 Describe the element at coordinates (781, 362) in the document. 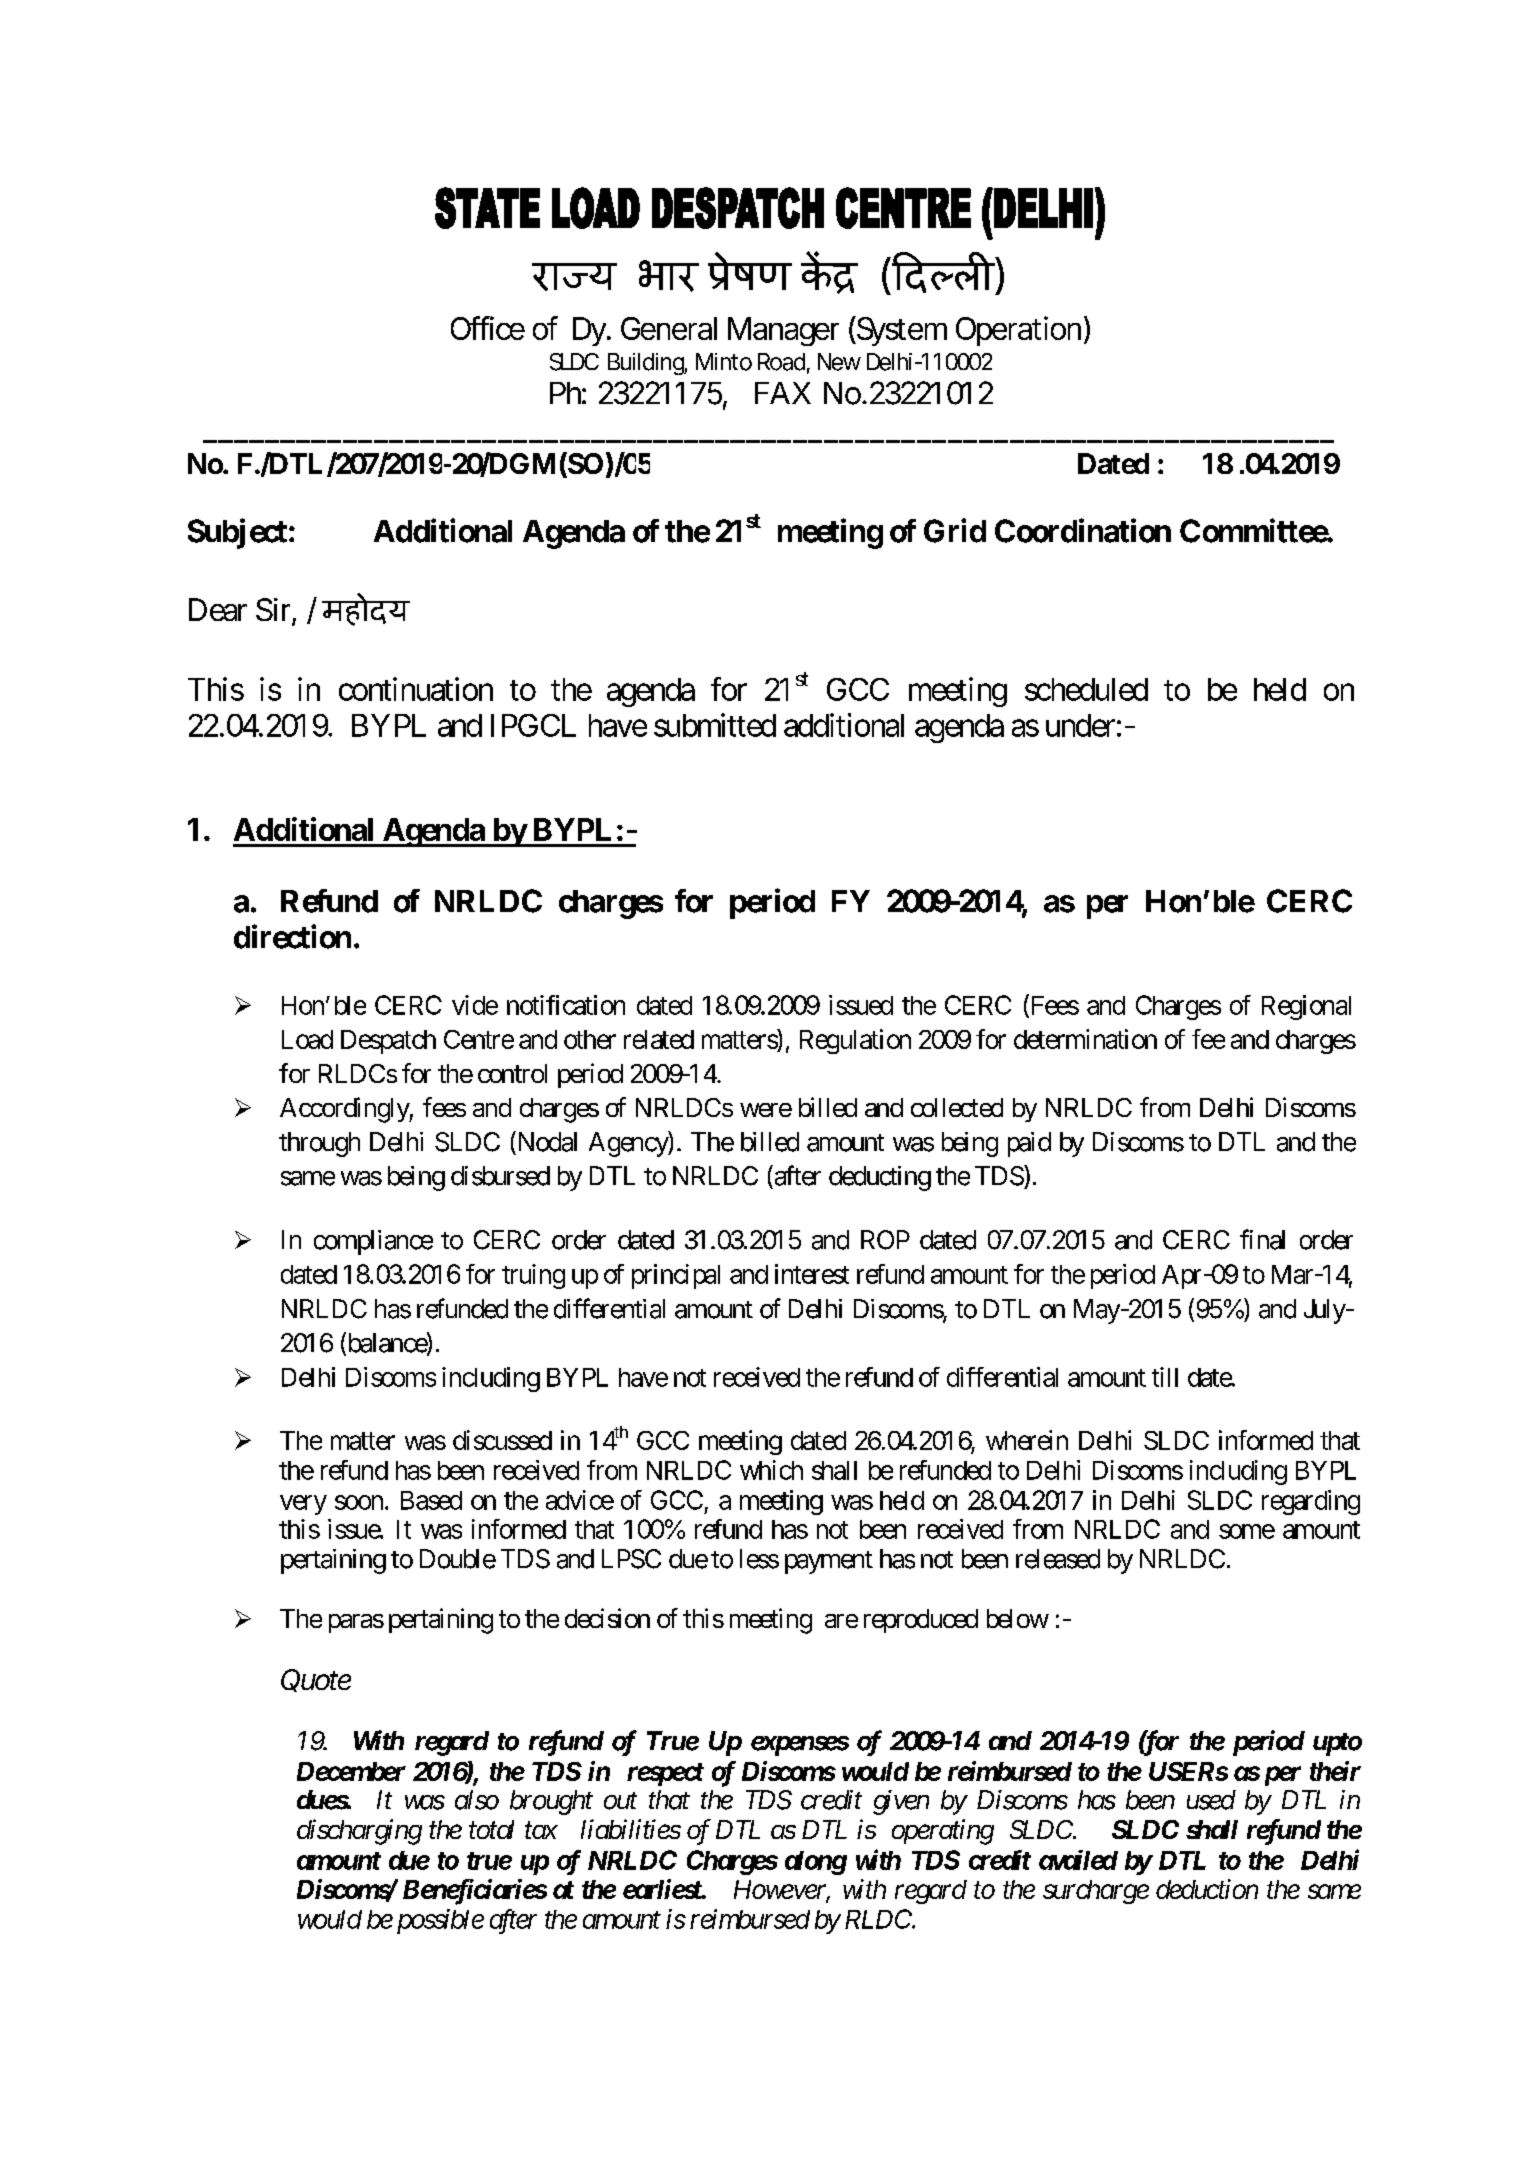

I see `Road` at that location.
